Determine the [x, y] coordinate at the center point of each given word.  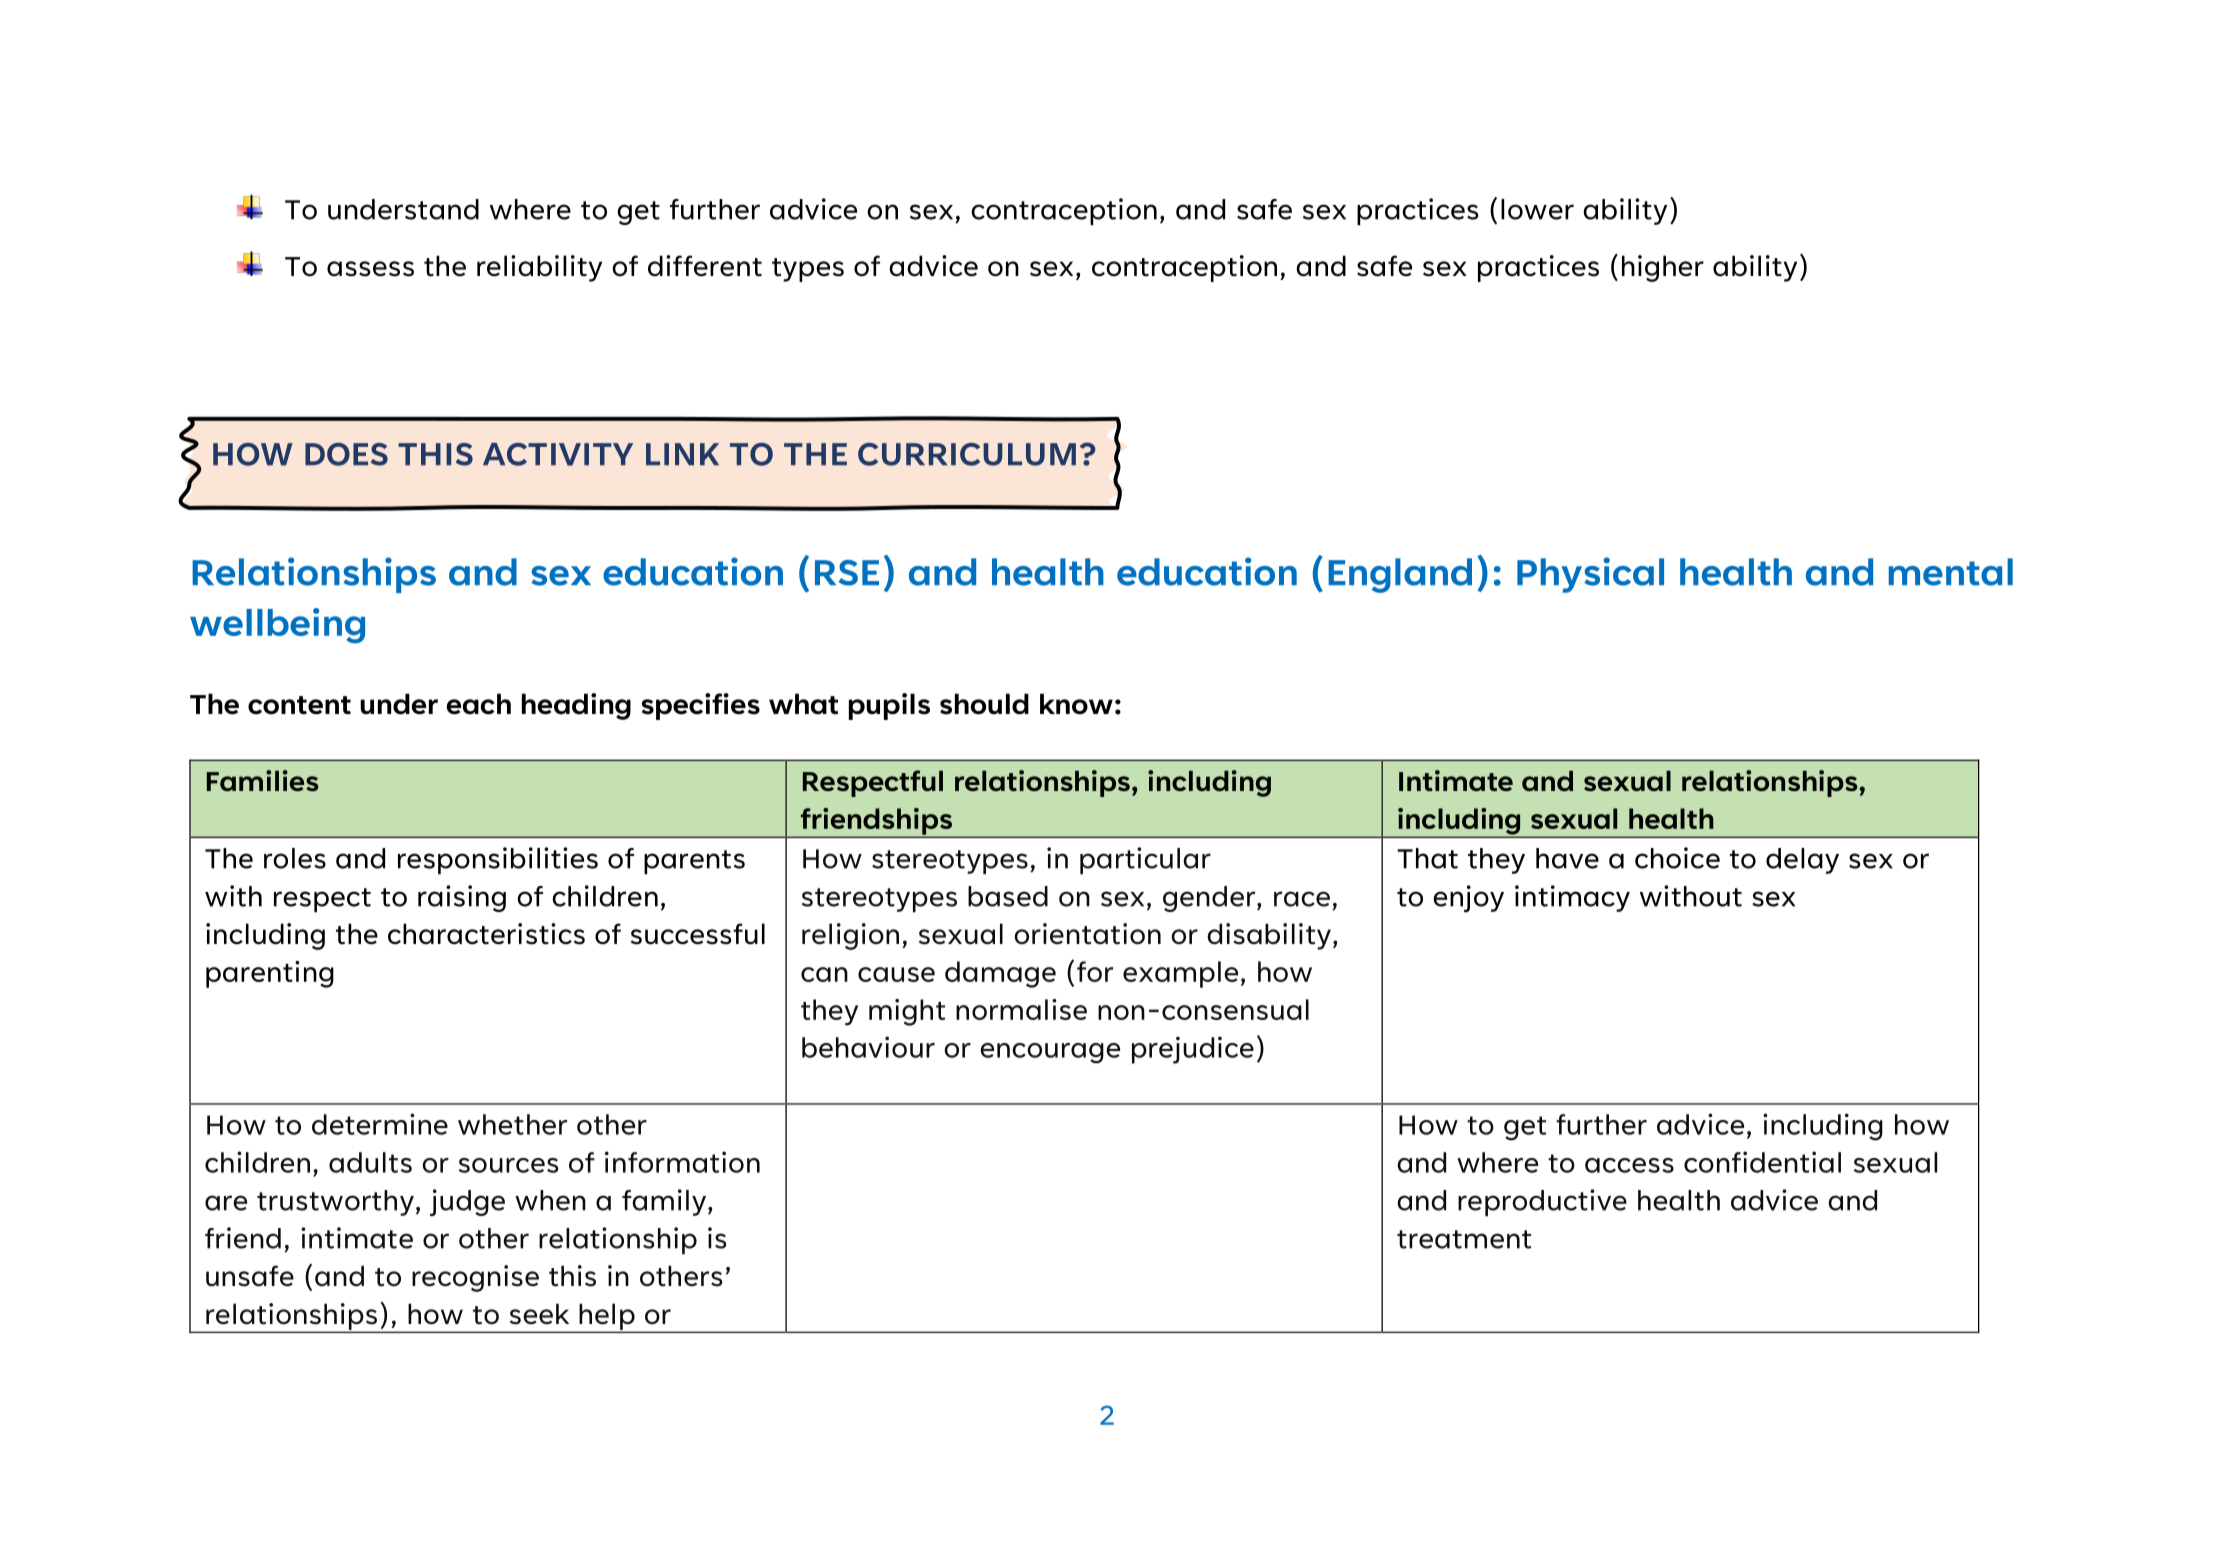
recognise [475, 1278]
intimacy [1572, 898]
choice [1677, 858]
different [705, 266]
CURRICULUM [967, 454]
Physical [1590, 575]
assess [370, 269]
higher [1663, 268]
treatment [1464, 1239]
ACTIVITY [558, 454]
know [1076, 704]
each [478, 704]
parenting [270, 974]
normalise [1021, 1009]
